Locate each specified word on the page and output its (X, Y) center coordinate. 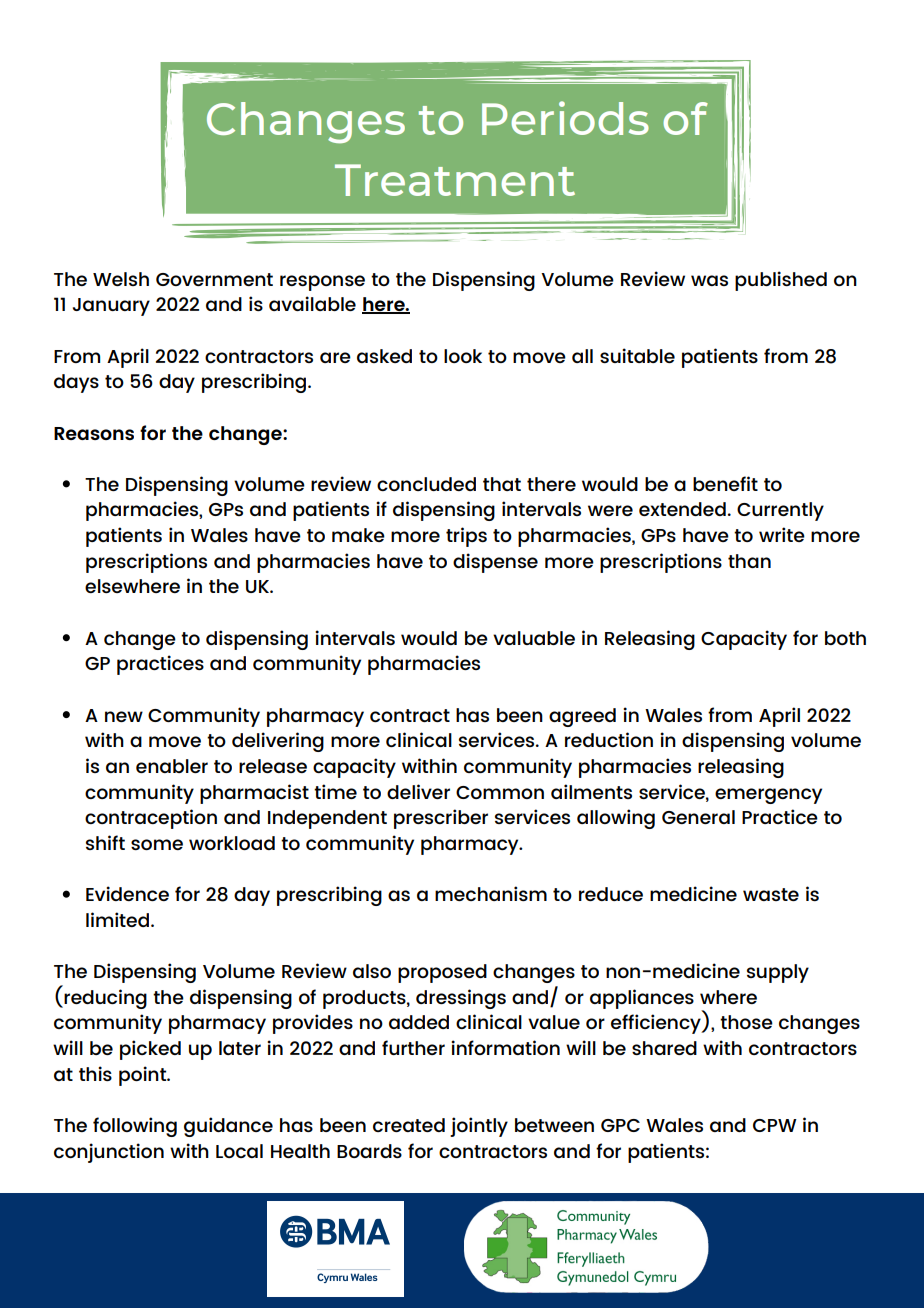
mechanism (491, 893)
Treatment (455, 180)
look (463, 356)
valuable (534, 638)
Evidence (127, 893)
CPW (775, 1125)
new (124, 716)
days (76, 383)
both (845, 638)
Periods (565, 118)
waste (771, 894)
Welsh (121, 279)
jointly (479, 1127)
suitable (637, 355)
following (135, 1127)
